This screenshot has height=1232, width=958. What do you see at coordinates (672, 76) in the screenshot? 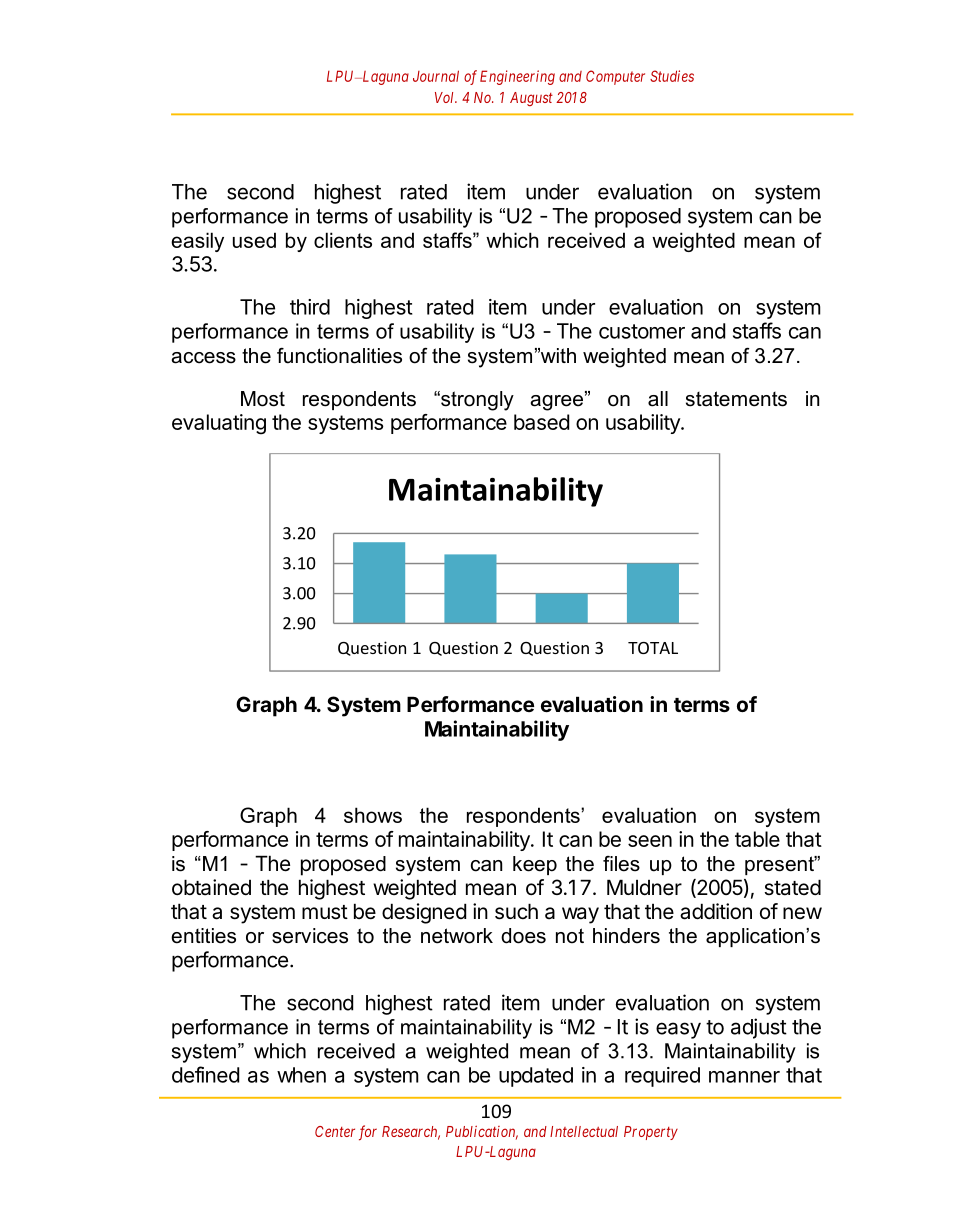
I see `Studies` at bounding box center [672, 76].
